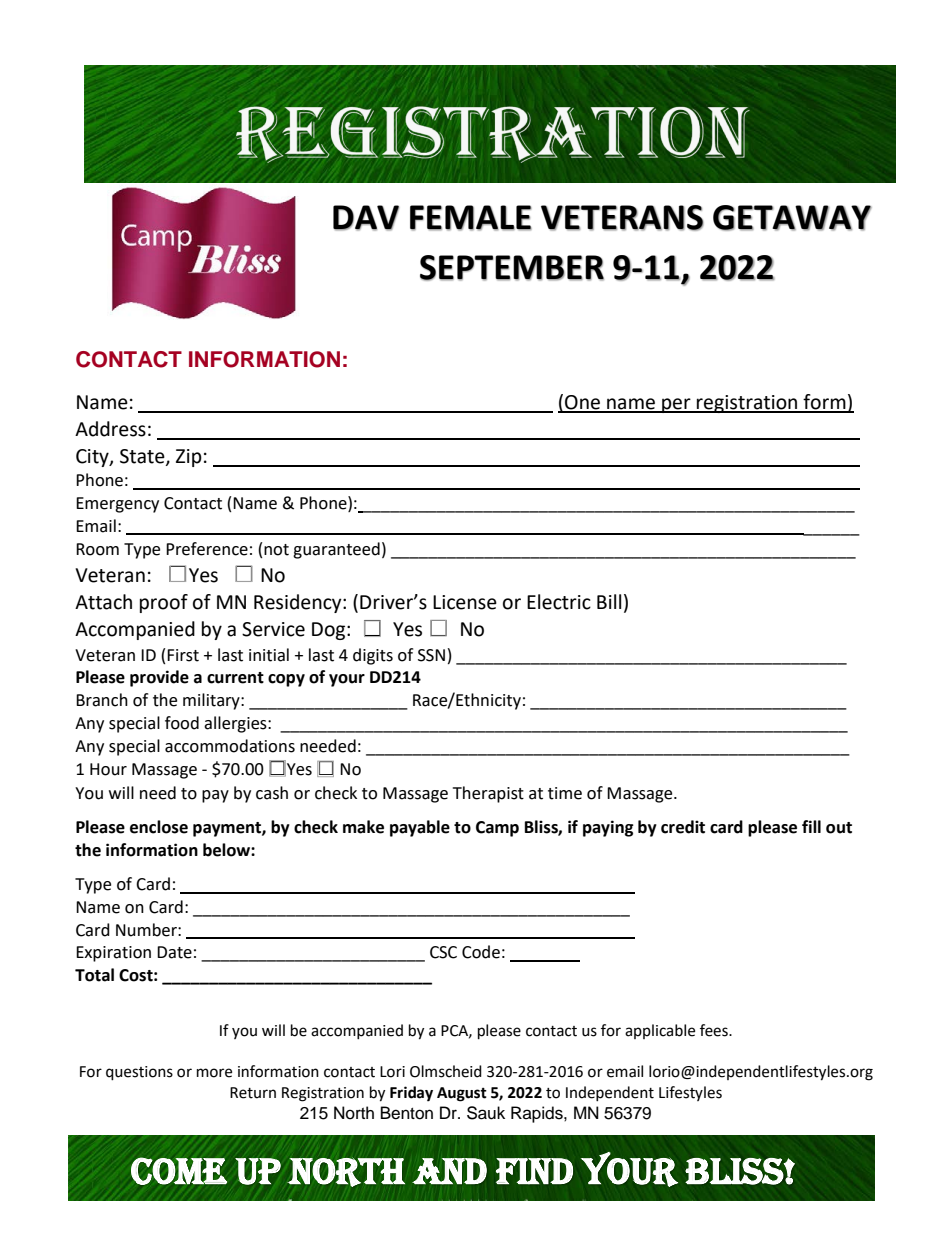 The width and height of the screenshot is (952, 1233). Describe the element at coordinates (449, 1171) in the screenshot. I see `and` at that location.
